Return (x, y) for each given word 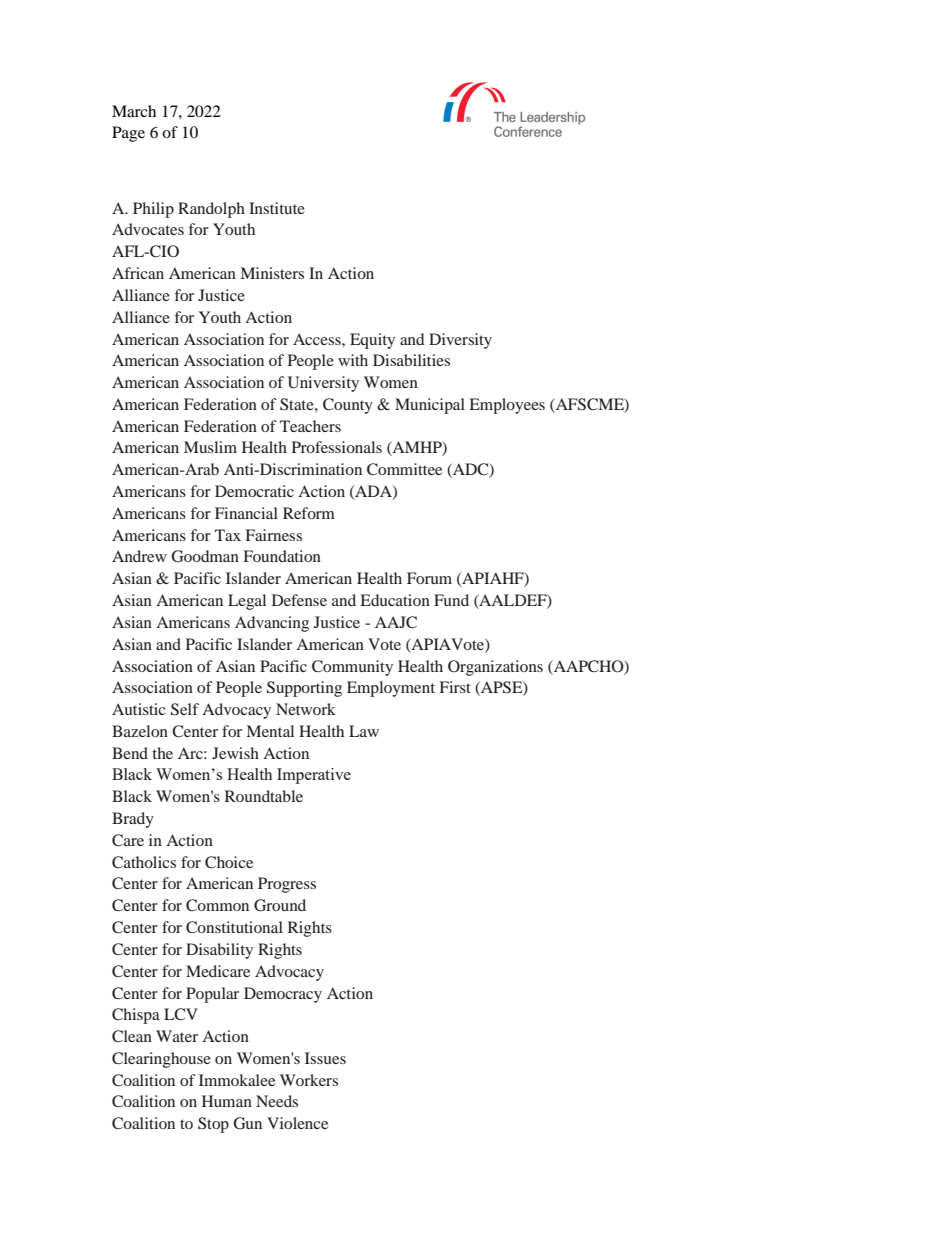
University (323, 384)
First (455, 687)
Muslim (210, 447)
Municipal (430, 406)
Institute (277, 208)
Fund (451, 600)
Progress (287, 885)
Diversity (460, 341)
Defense (299, 600)
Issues (325, 1058)
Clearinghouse (161, 1060)
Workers (309, 1080)
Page (128, 134)
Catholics (144, 862)
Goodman (205, 556)
